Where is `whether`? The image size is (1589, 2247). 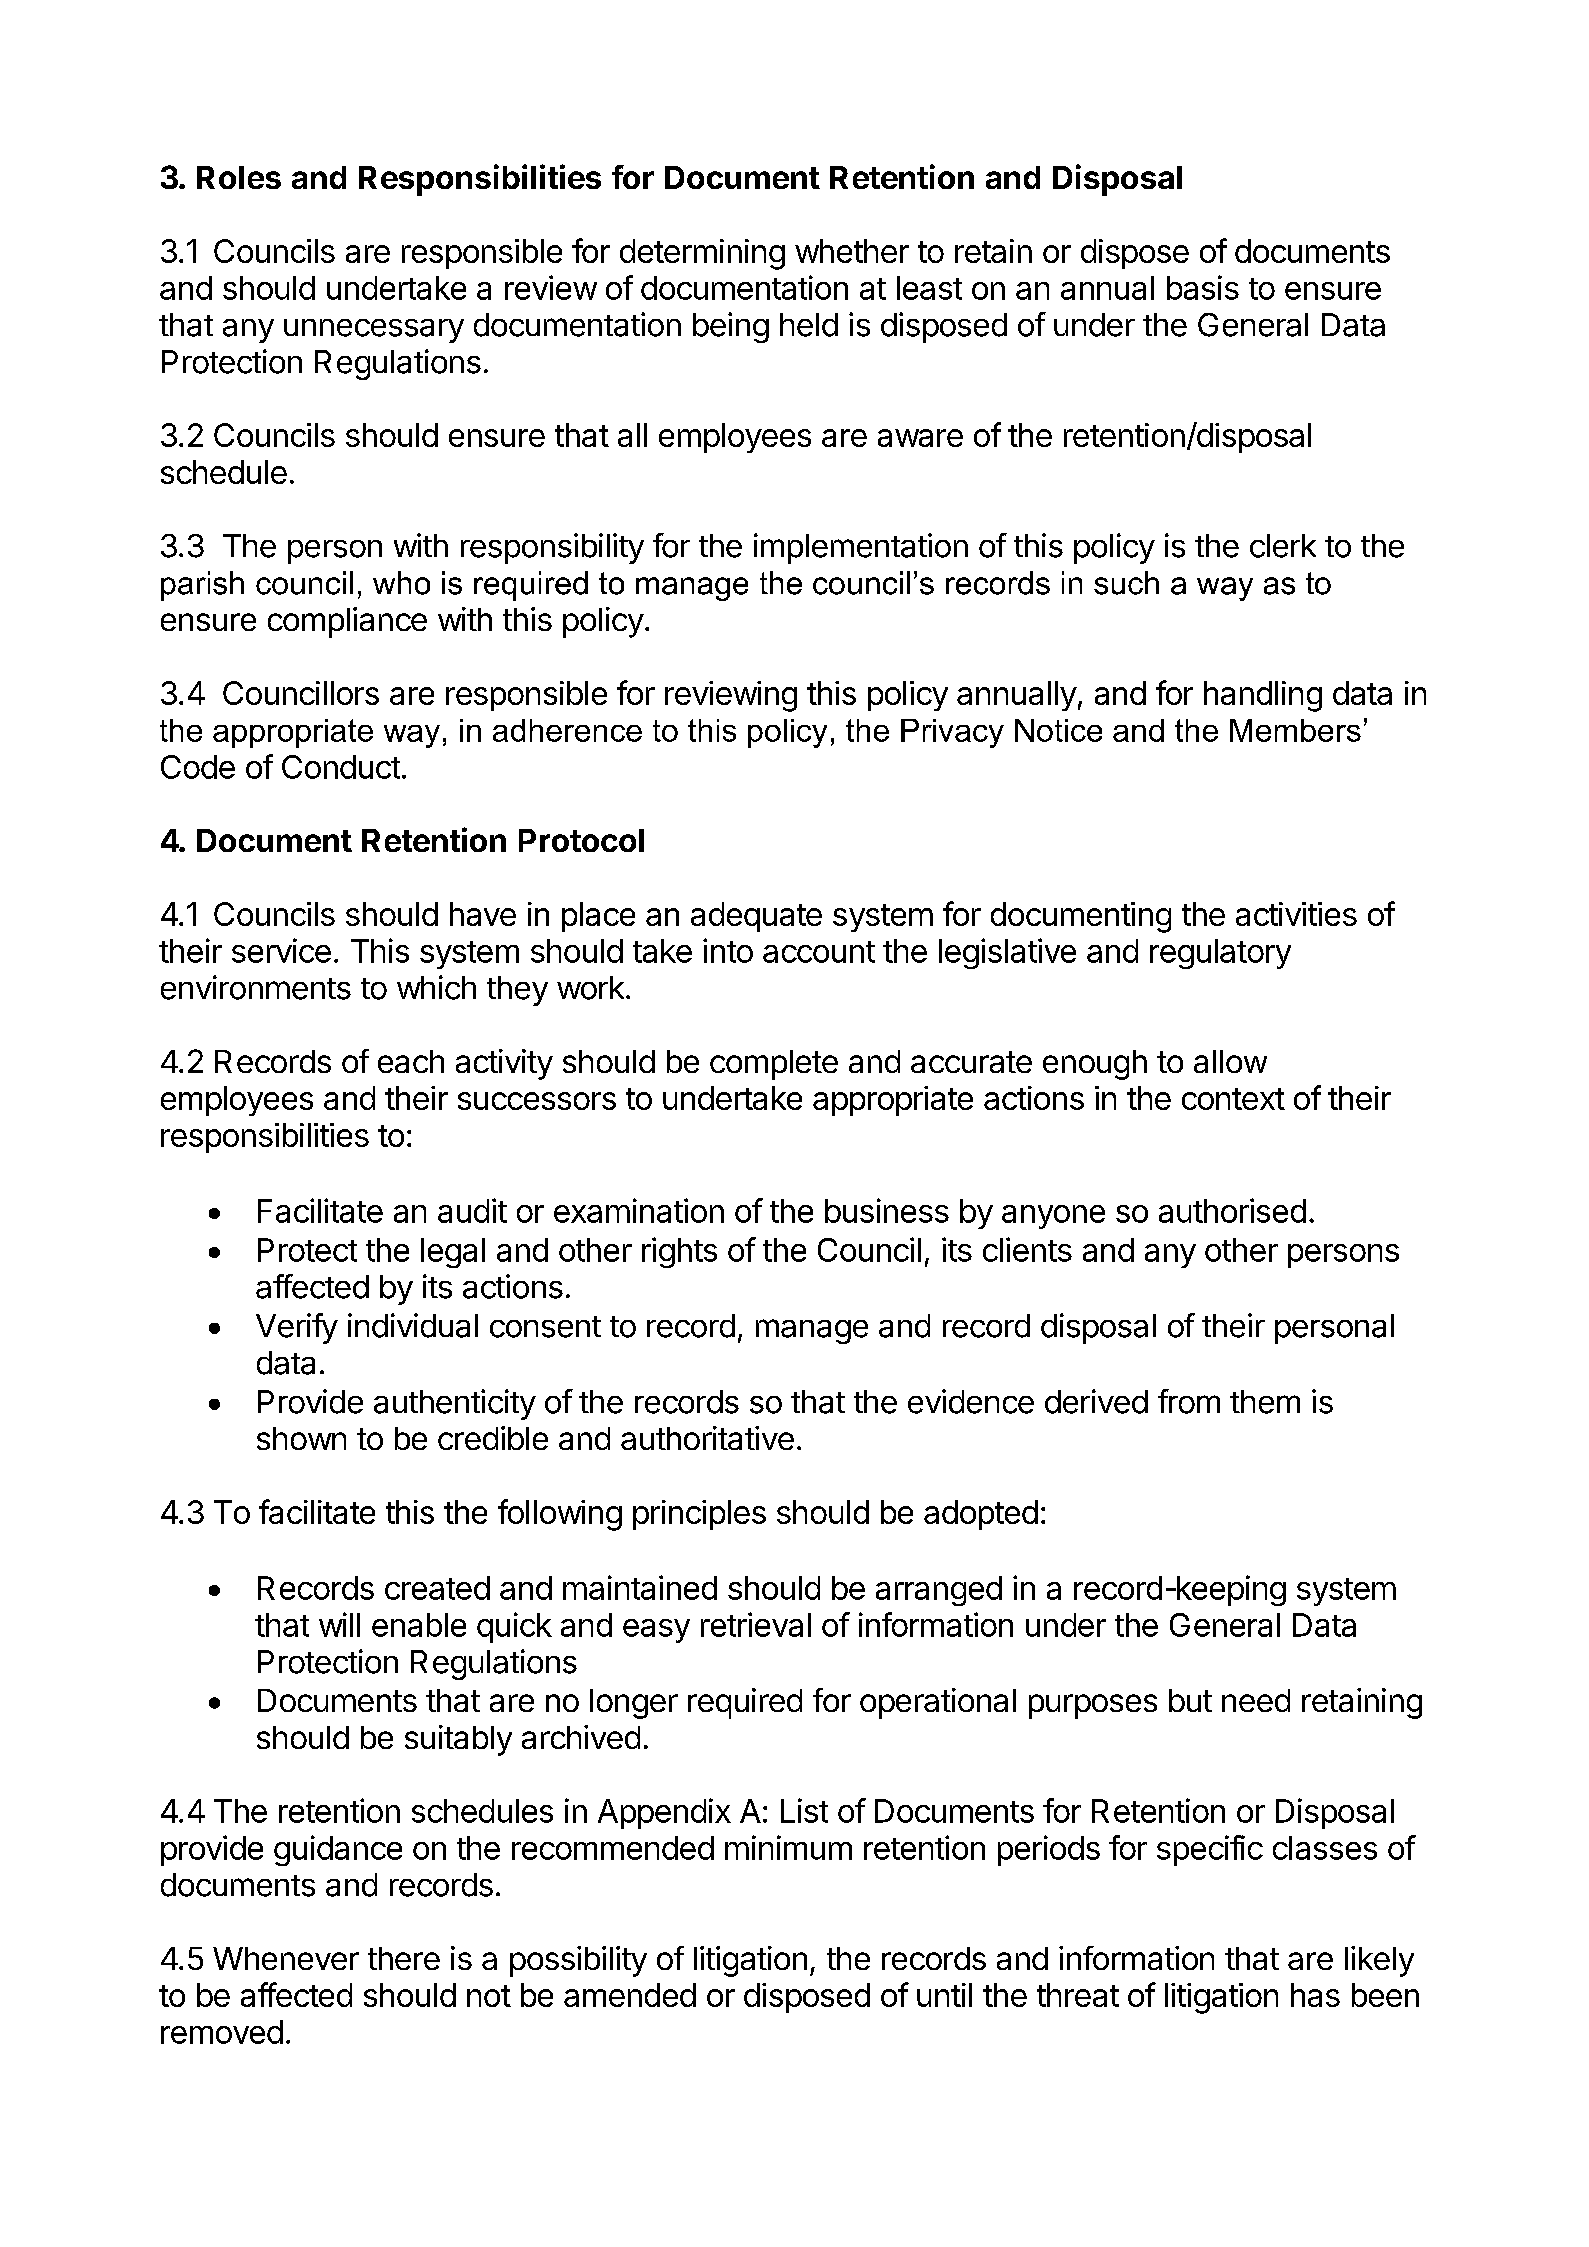
whether is located at coordinates (852, 251).
